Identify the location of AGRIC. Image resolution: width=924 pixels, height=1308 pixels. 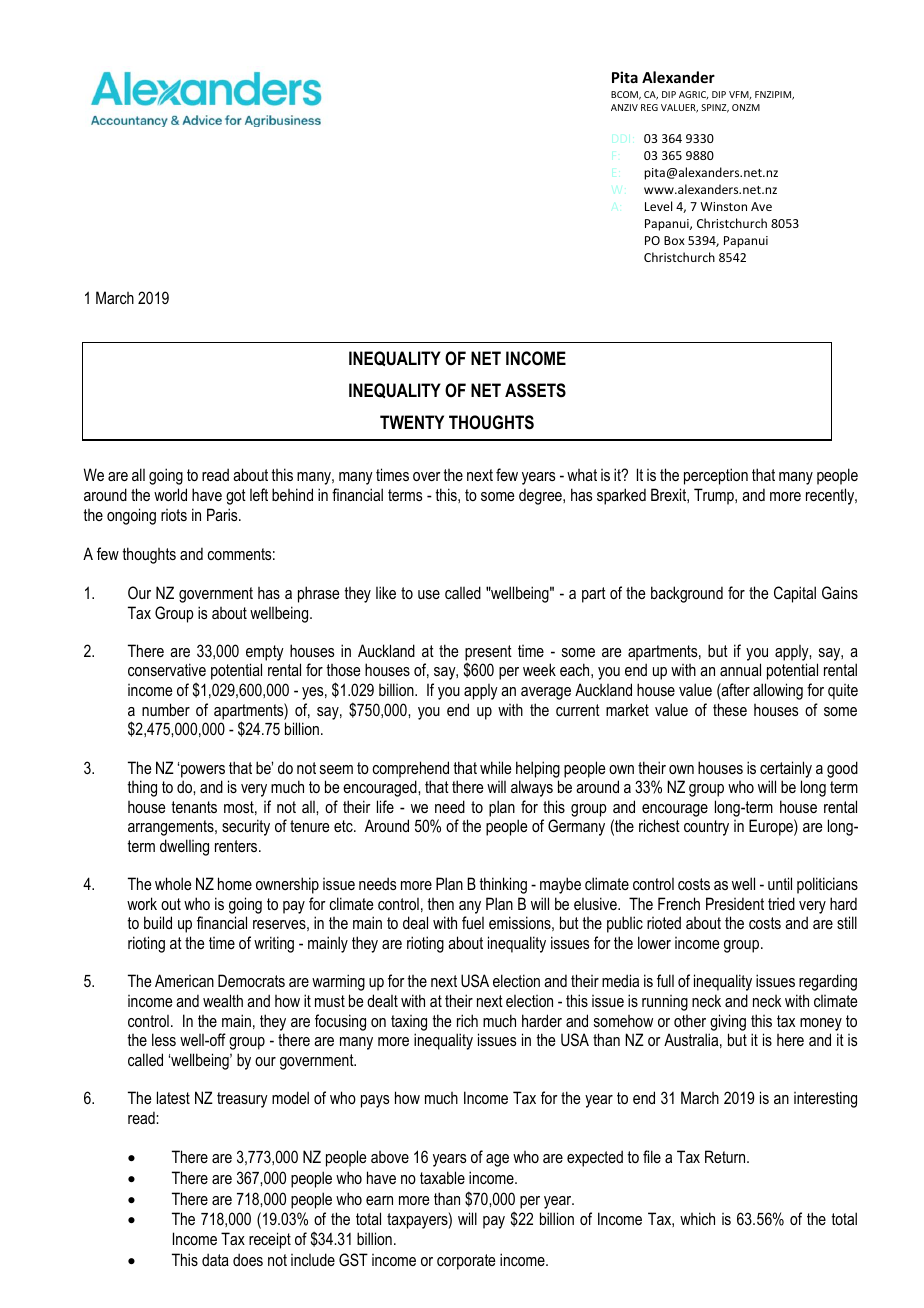
(693, 95).
